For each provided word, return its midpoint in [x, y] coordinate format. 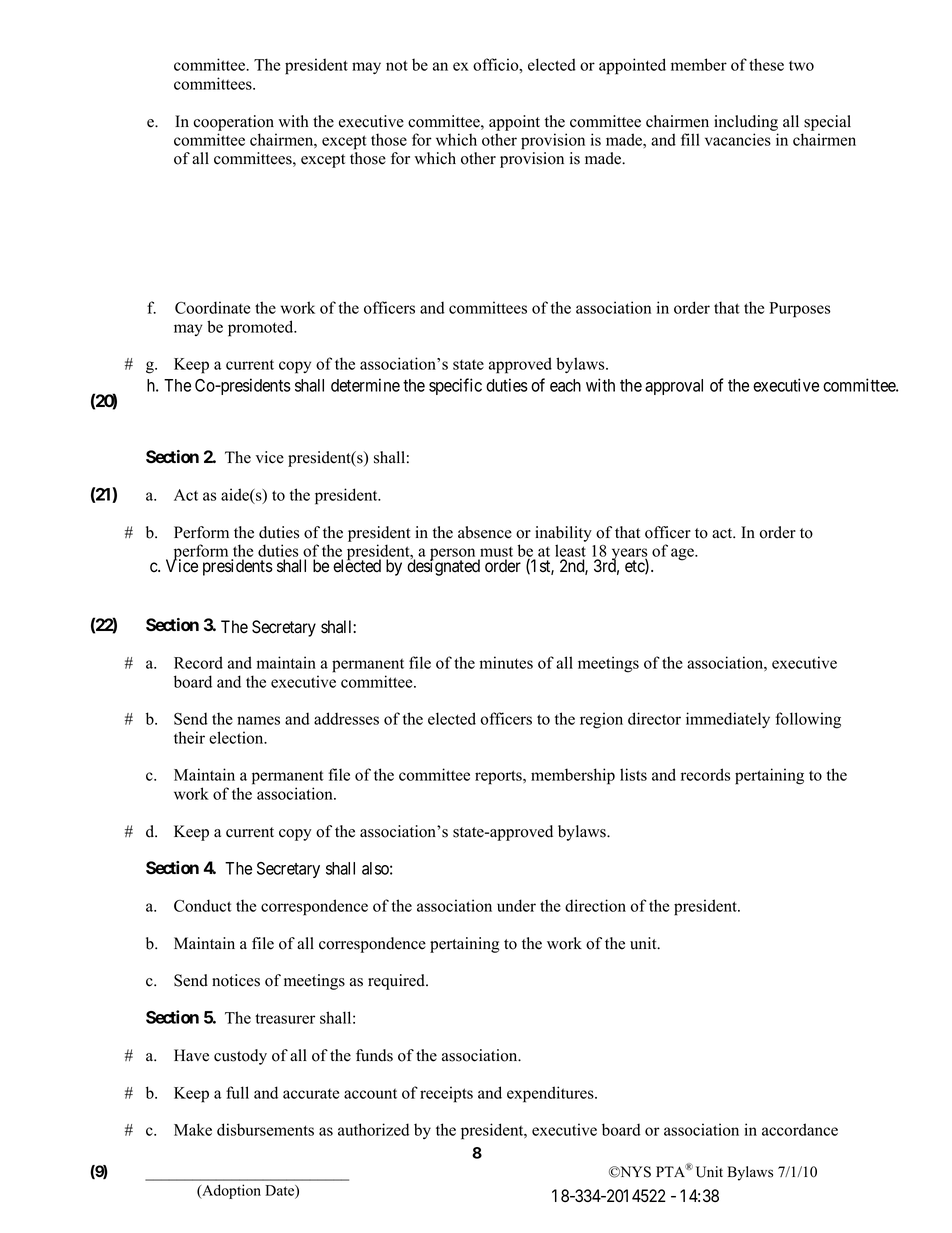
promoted [262, 328]
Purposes [799, 310]
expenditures [551, 1094]
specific [455, 386]
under [516, 905]
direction [595, 905]
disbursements [265, 1129]
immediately [728, 720]
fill [690, 139]
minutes [506, 662]
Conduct [203, 905]
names [258, 720]
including [746, 123]
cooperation [234, 123]
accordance [800, 1129]
